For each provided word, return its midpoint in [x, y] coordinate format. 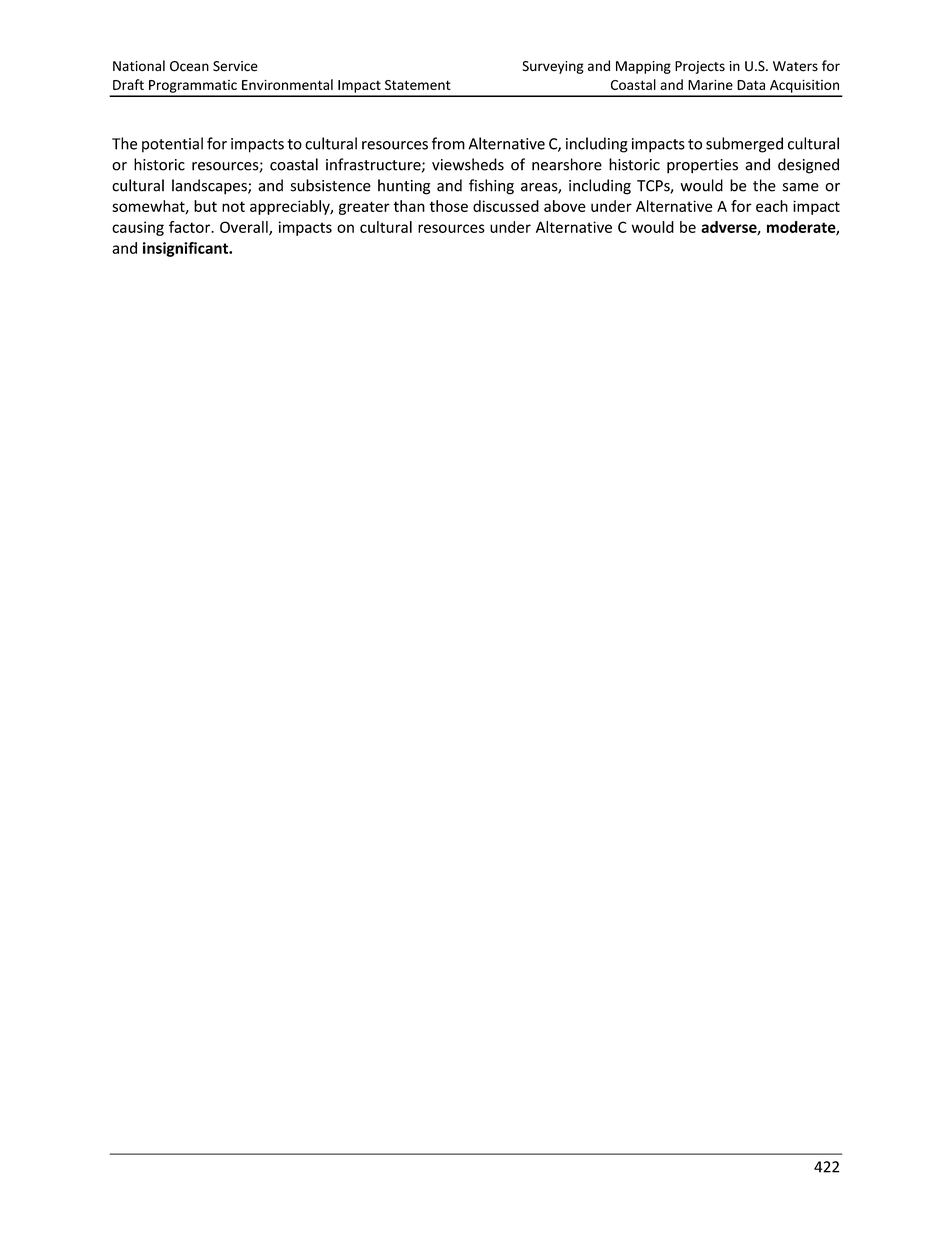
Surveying [553, 67]
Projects [700, 67]
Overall [245, 228]
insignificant [186, 249]
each [772, 206]
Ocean [189, 66]
